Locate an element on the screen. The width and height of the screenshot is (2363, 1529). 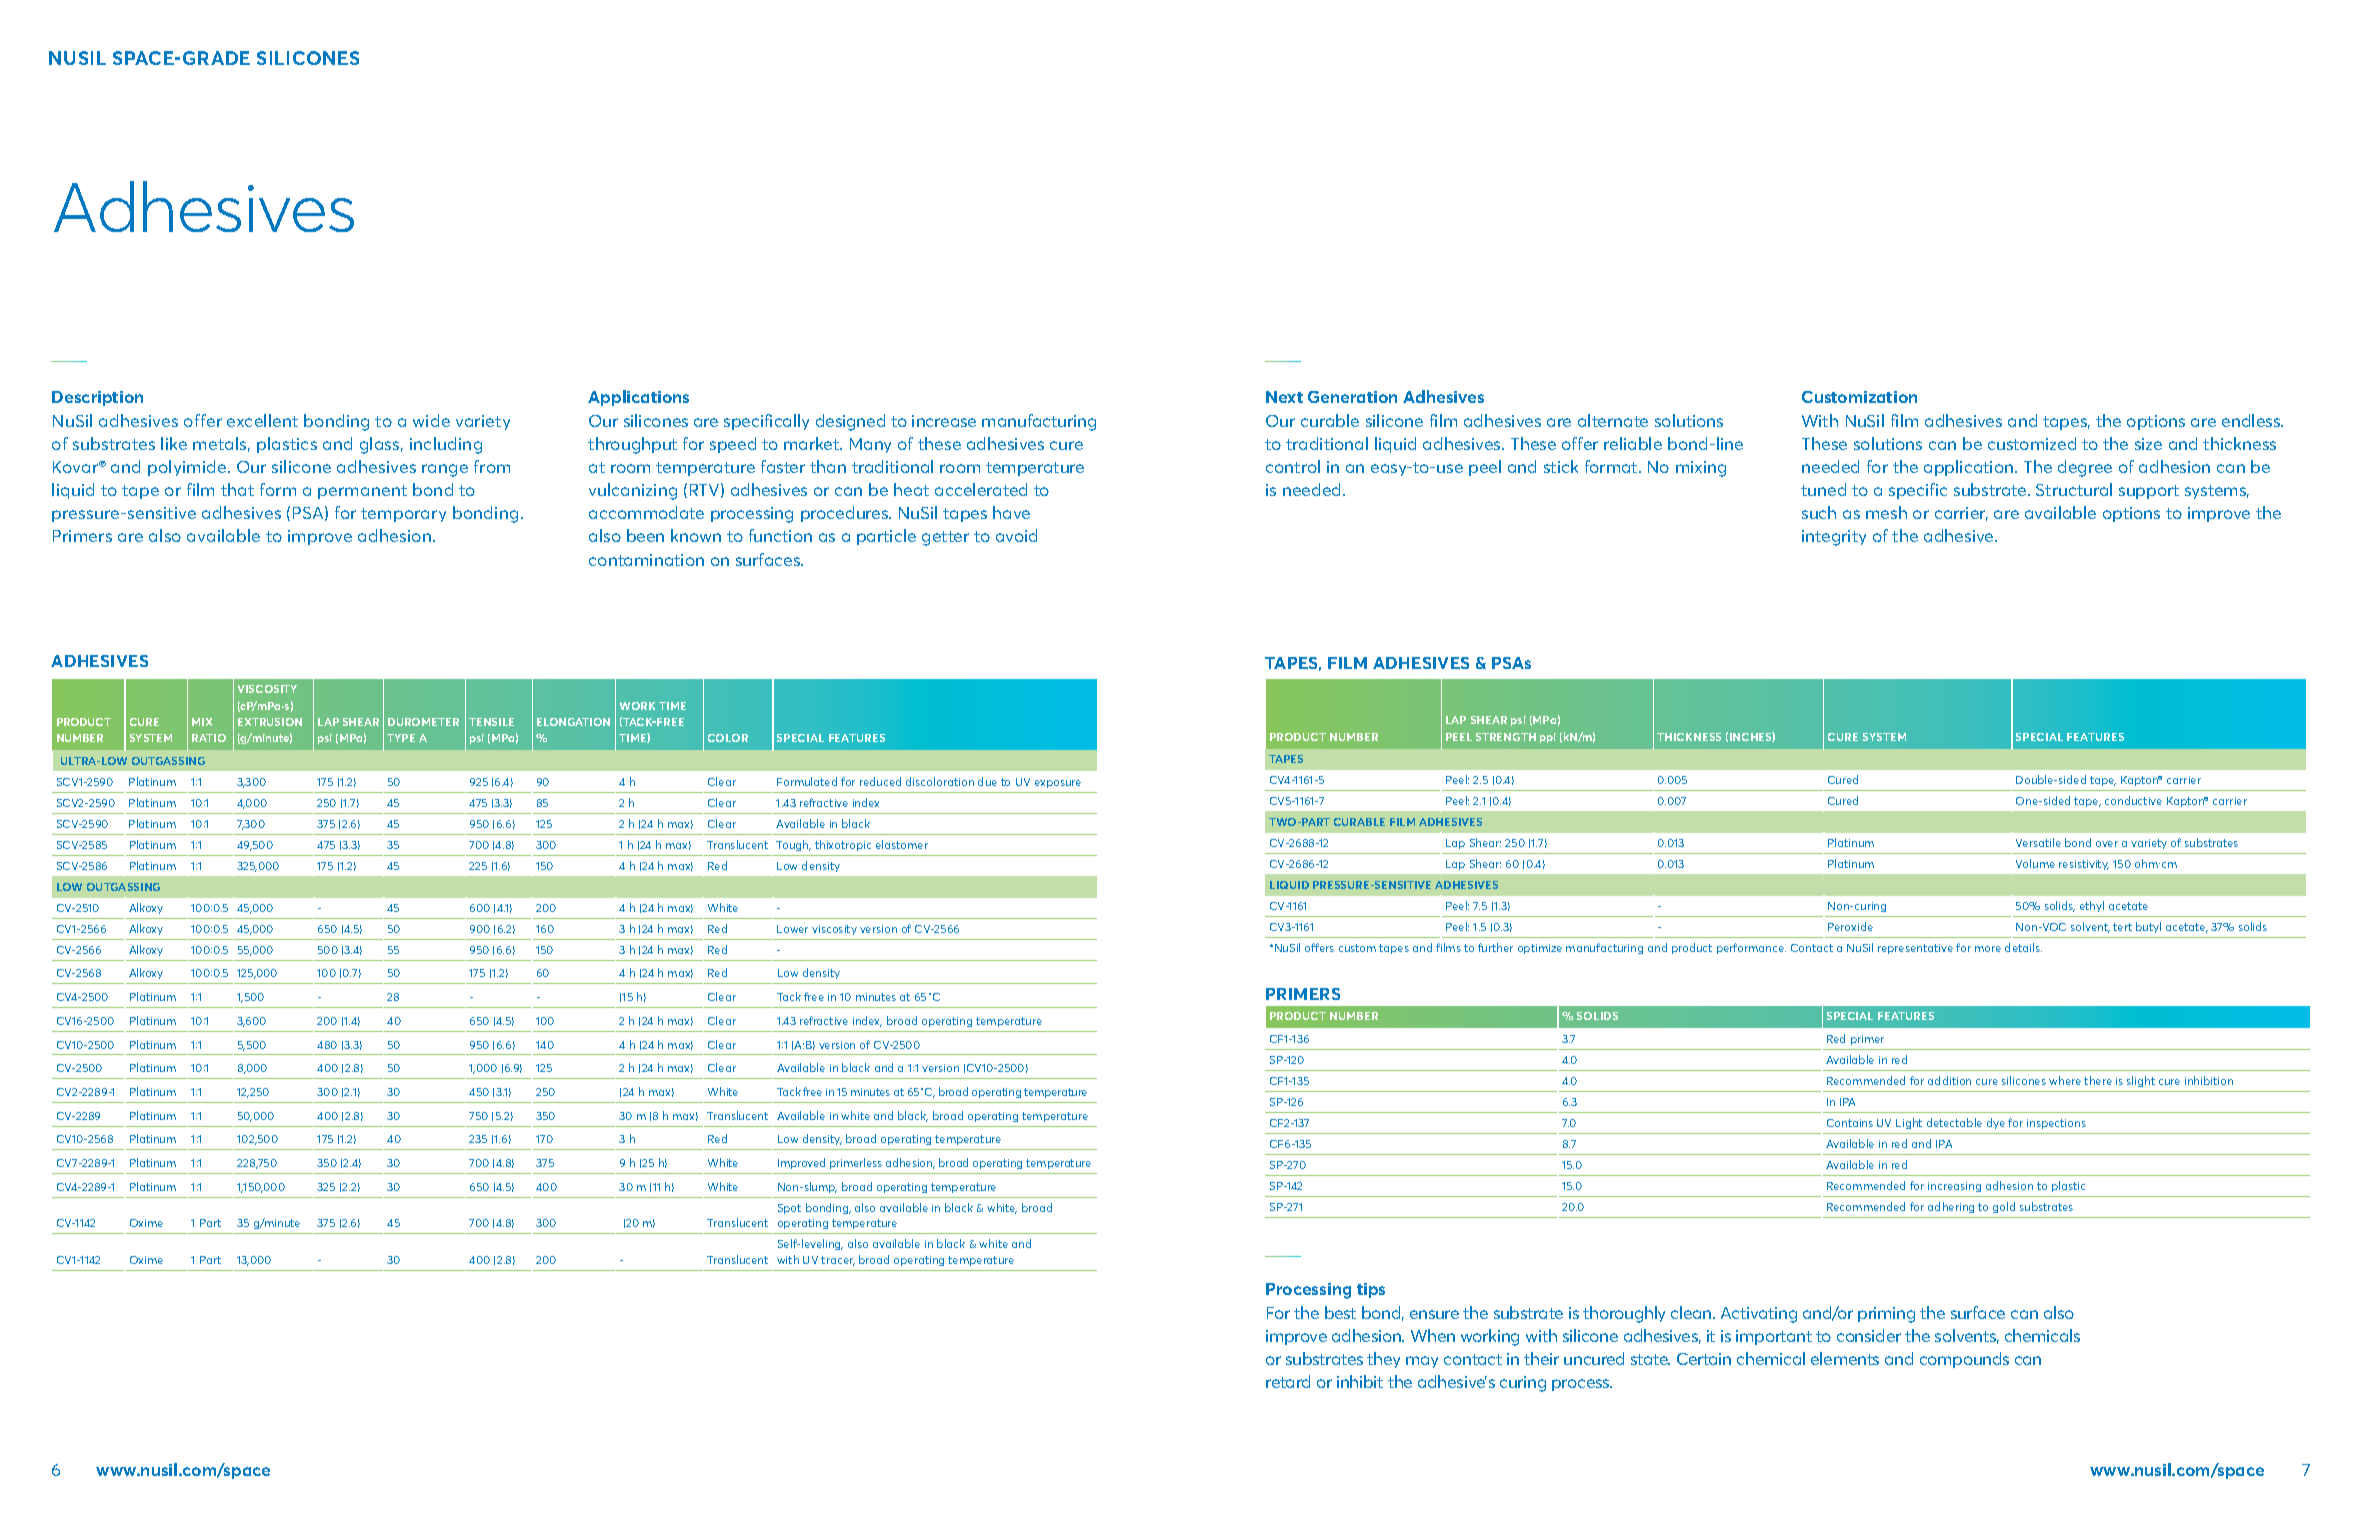
wide is located at coordinates (431, 420).
